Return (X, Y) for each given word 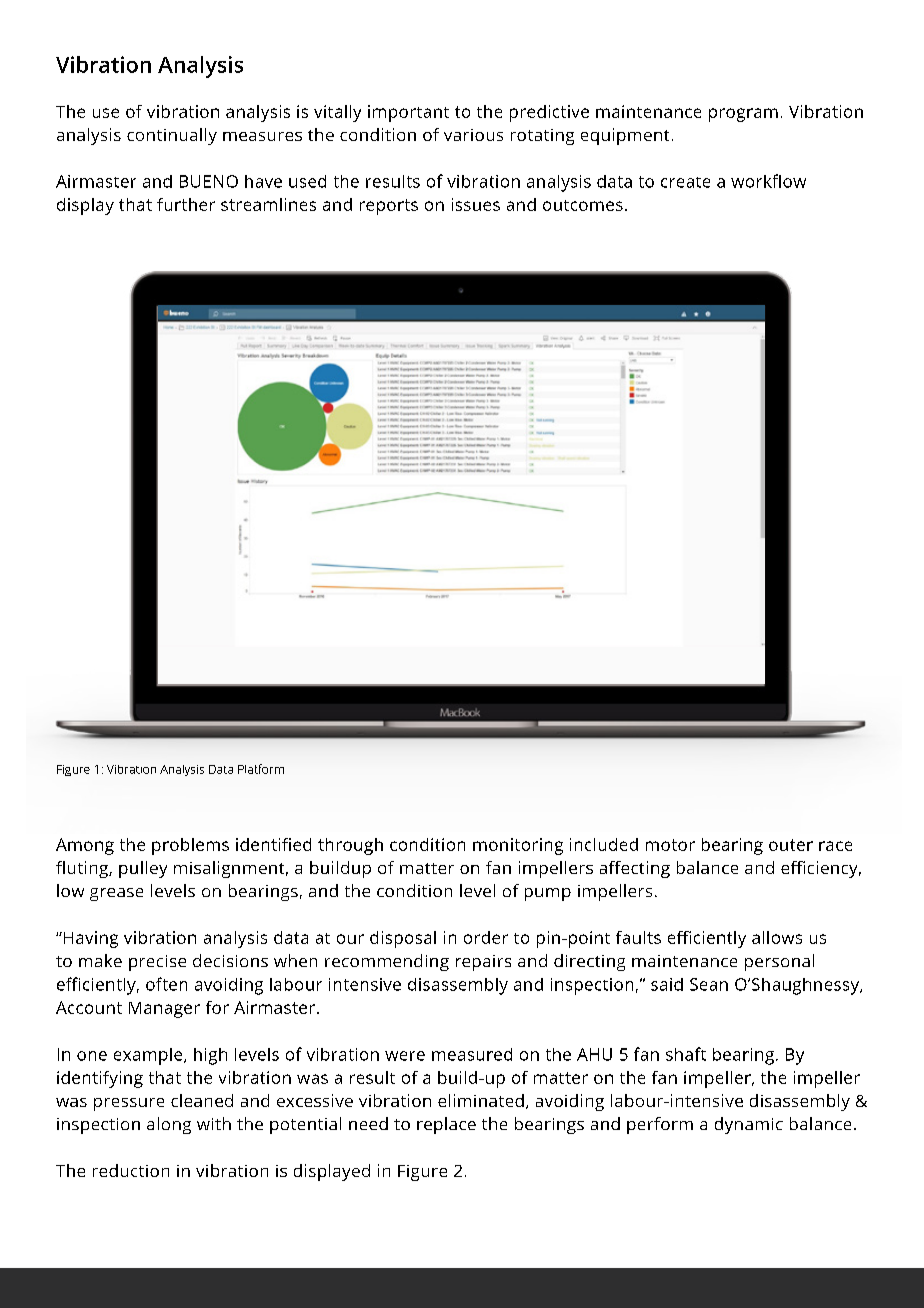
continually (172, 136)
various (473, 135)
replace (446, 1125)
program (743, 115)
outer (791, 845)
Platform (261, 769)
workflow (768, 181)
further (186, 204)
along (169, 1125)
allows (777, 937)
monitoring (518, 846)
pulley (143, 869)
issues (476, 204)
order (486, 937)
